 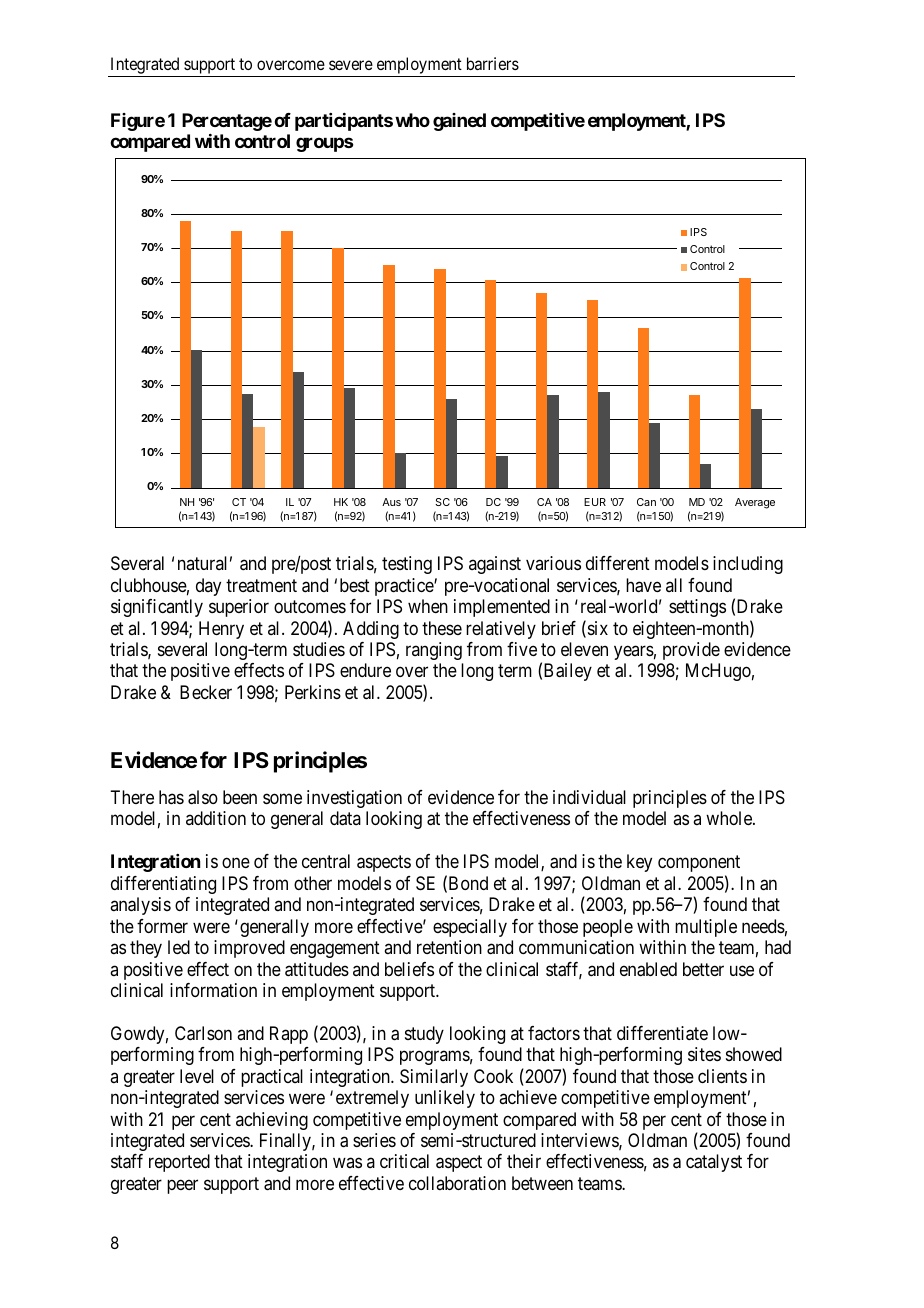 I want to click on settings, so click(x=697, y=608).
